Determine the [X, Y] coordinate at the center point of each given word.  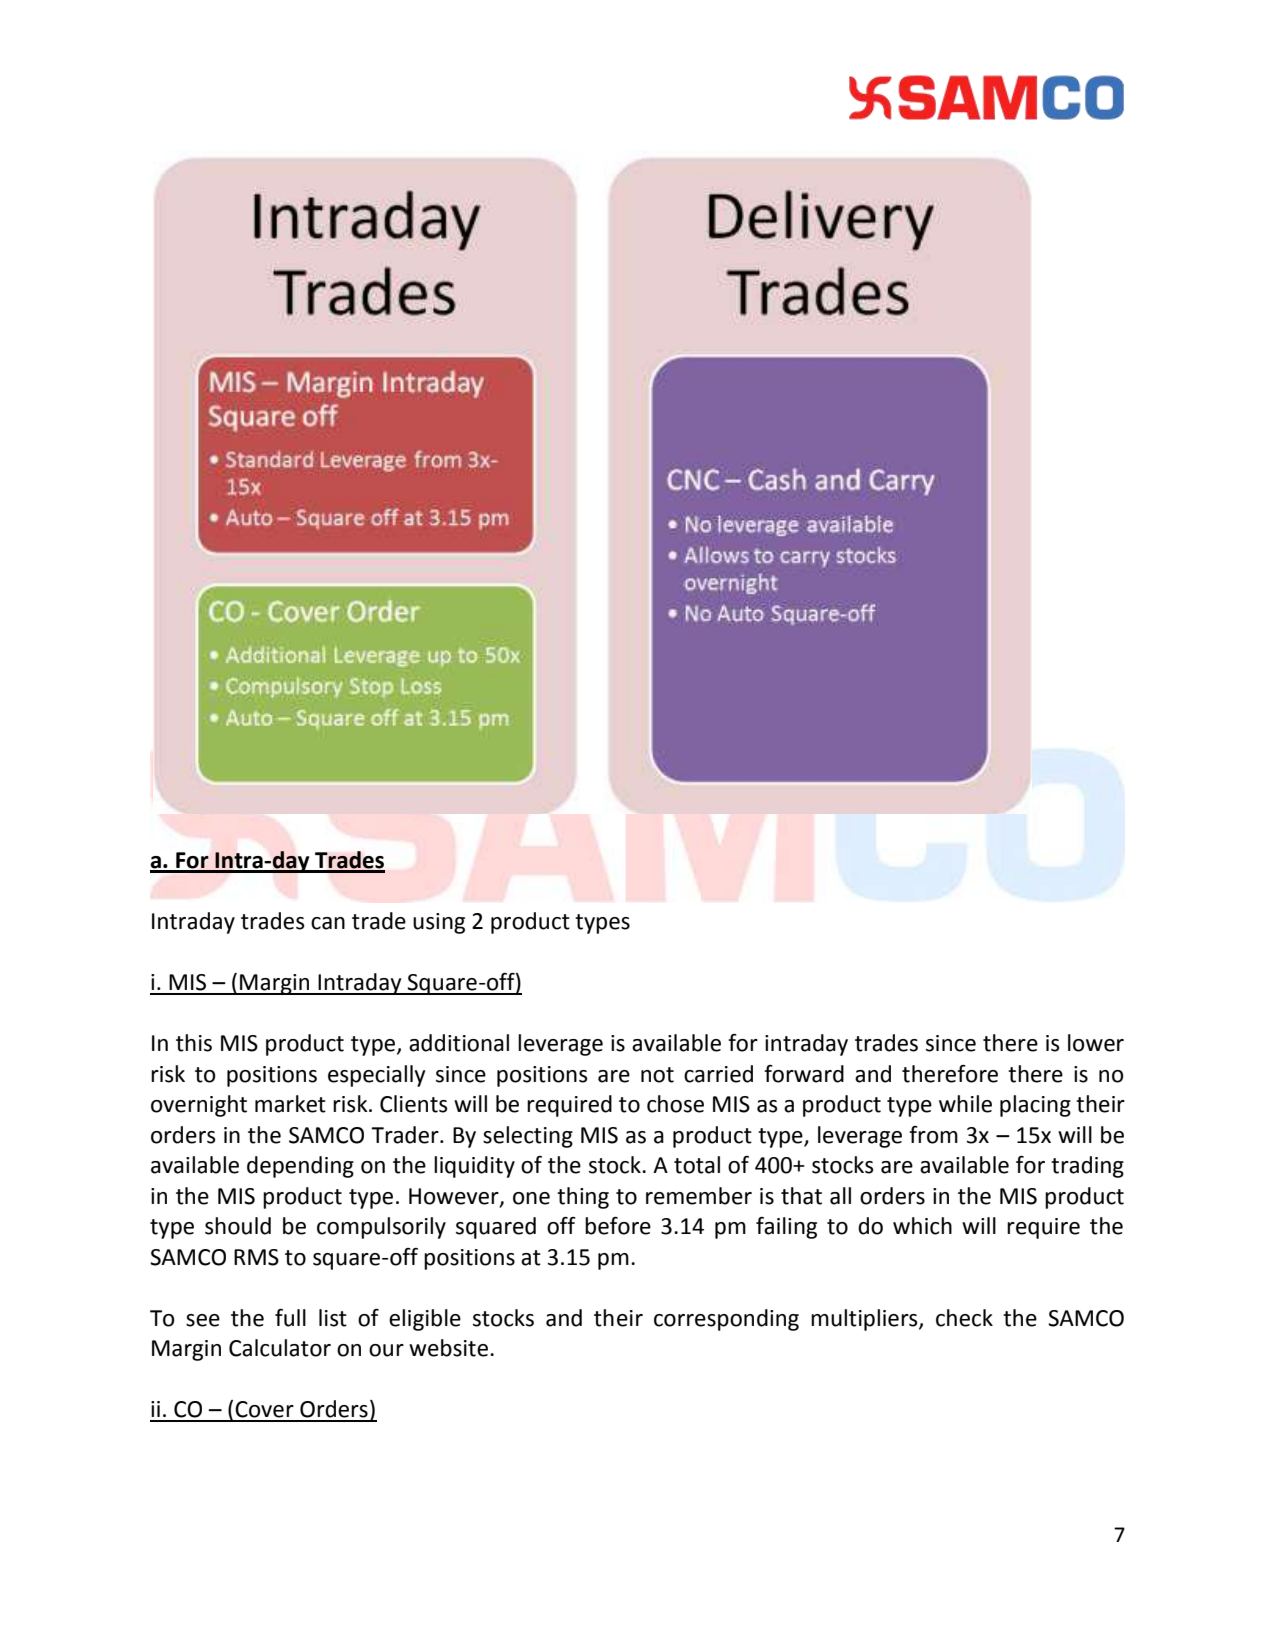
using [439, 923]
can [328, 923]
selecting [528, 1137]
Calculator [280, 1348]
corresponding [726, 1320]
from [933, 1135]
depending [300, 1167]
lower [1096, 1043]
